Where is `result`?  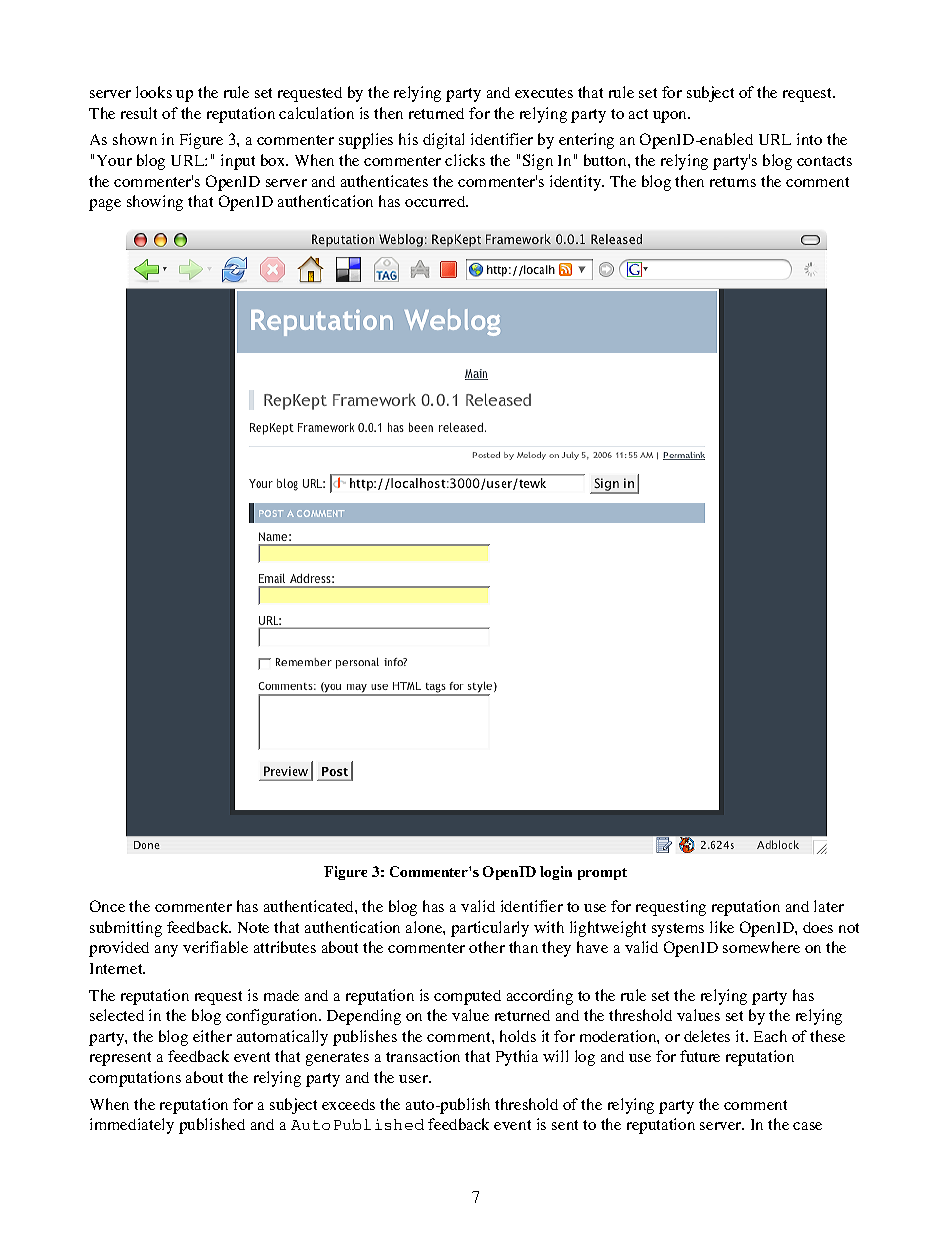 result is located at coordinates (139, 113).
